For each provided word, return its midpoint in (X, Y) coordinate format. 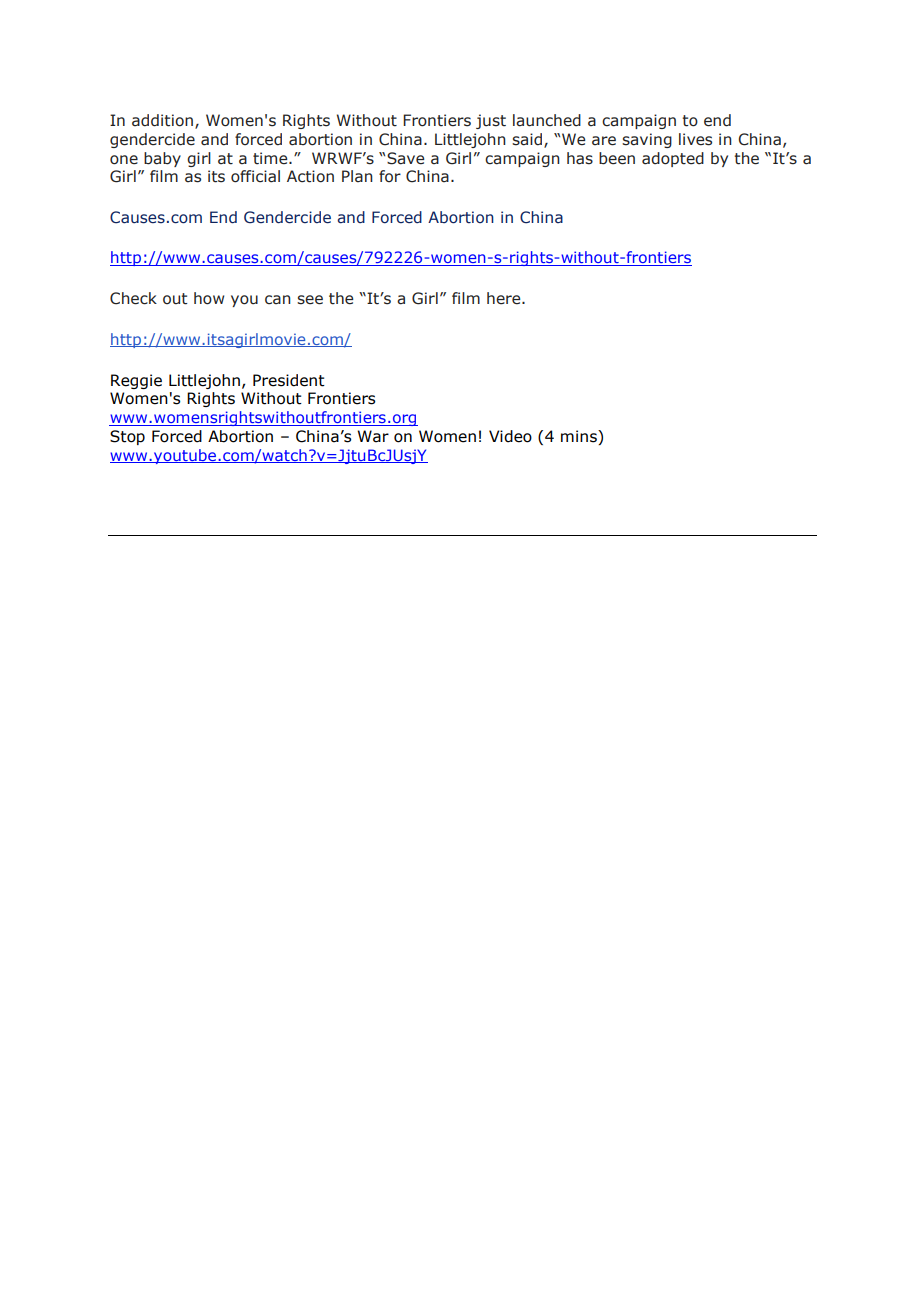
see (310, 300)
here (505, 298)
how (209, 298)
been (617, 158)
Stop (127, 437)
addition (162, 120)
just (491, 121)
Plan (357, 176)
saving (647, 140)
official (255, 176)
